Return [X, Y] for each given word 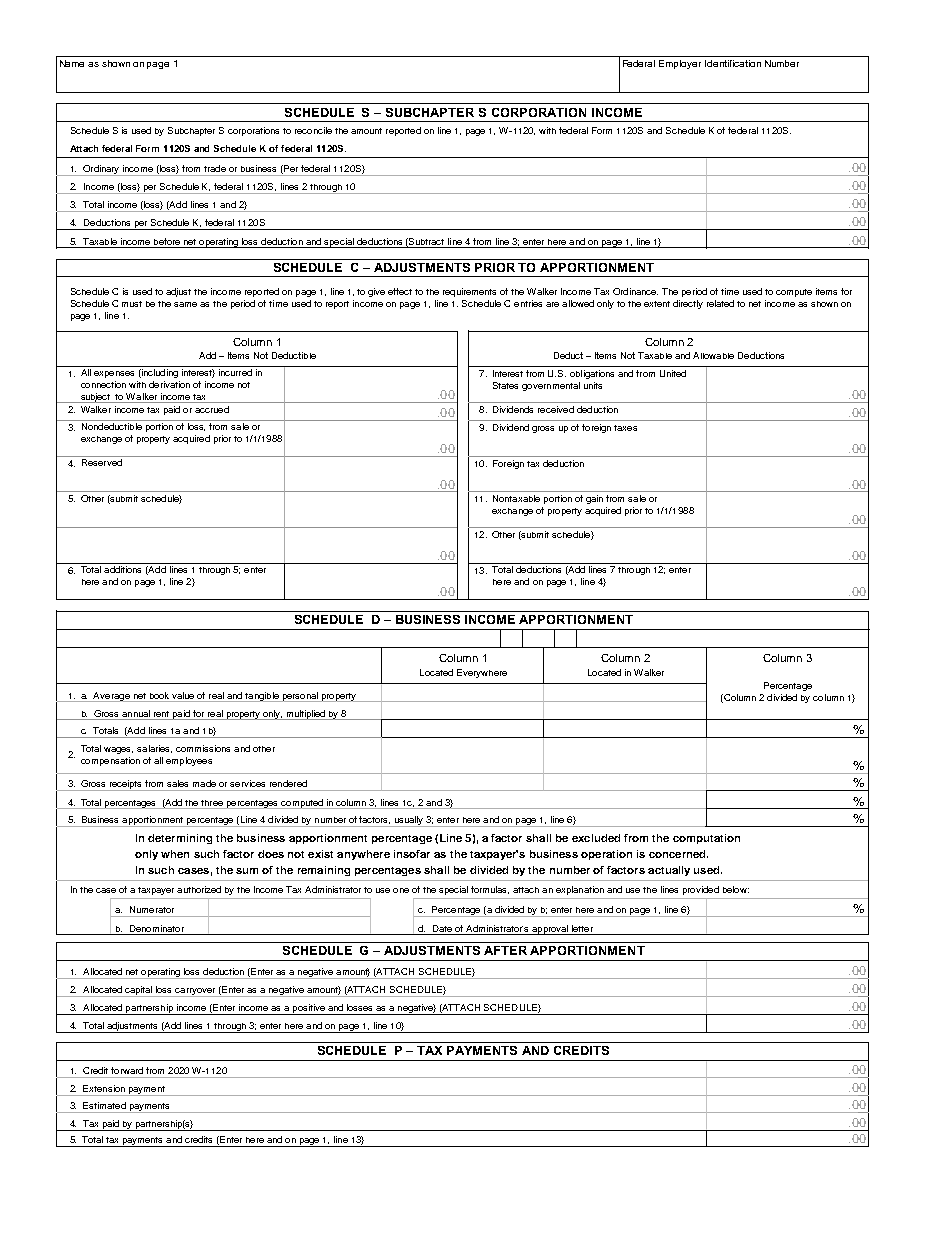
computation [706, 839]
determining [180, 839]
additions [122, 569]
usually [409, 821]
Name [72, 63]
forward [127, 1070]
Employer [680, 64]
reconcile [313, 130]
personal [300, 697]
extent [657, 304]
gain [594, 499]
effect [400, 291]
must [132, 304]
